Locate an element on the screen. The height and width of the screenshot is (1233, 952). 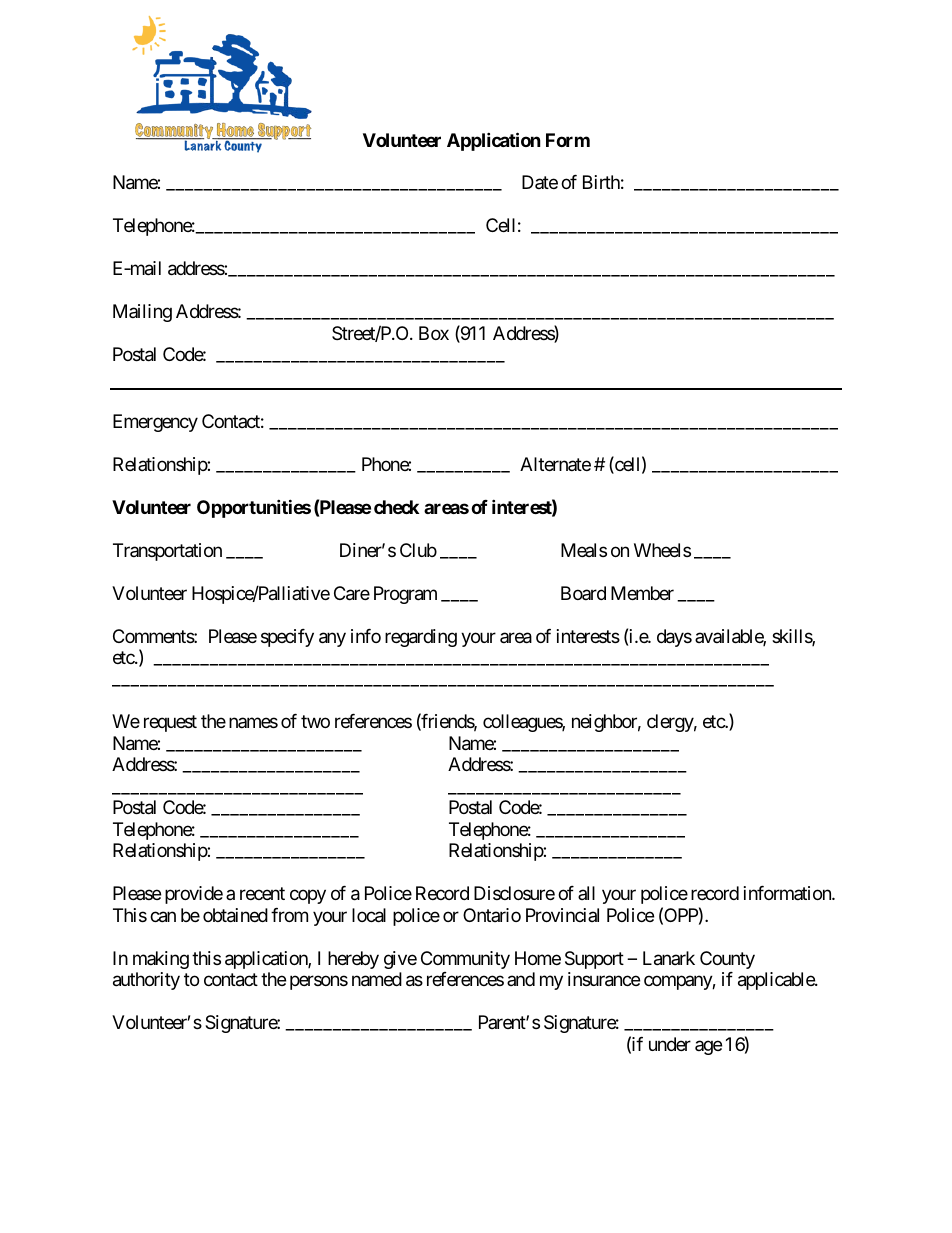
authority is located at coordinates (146, 981).
